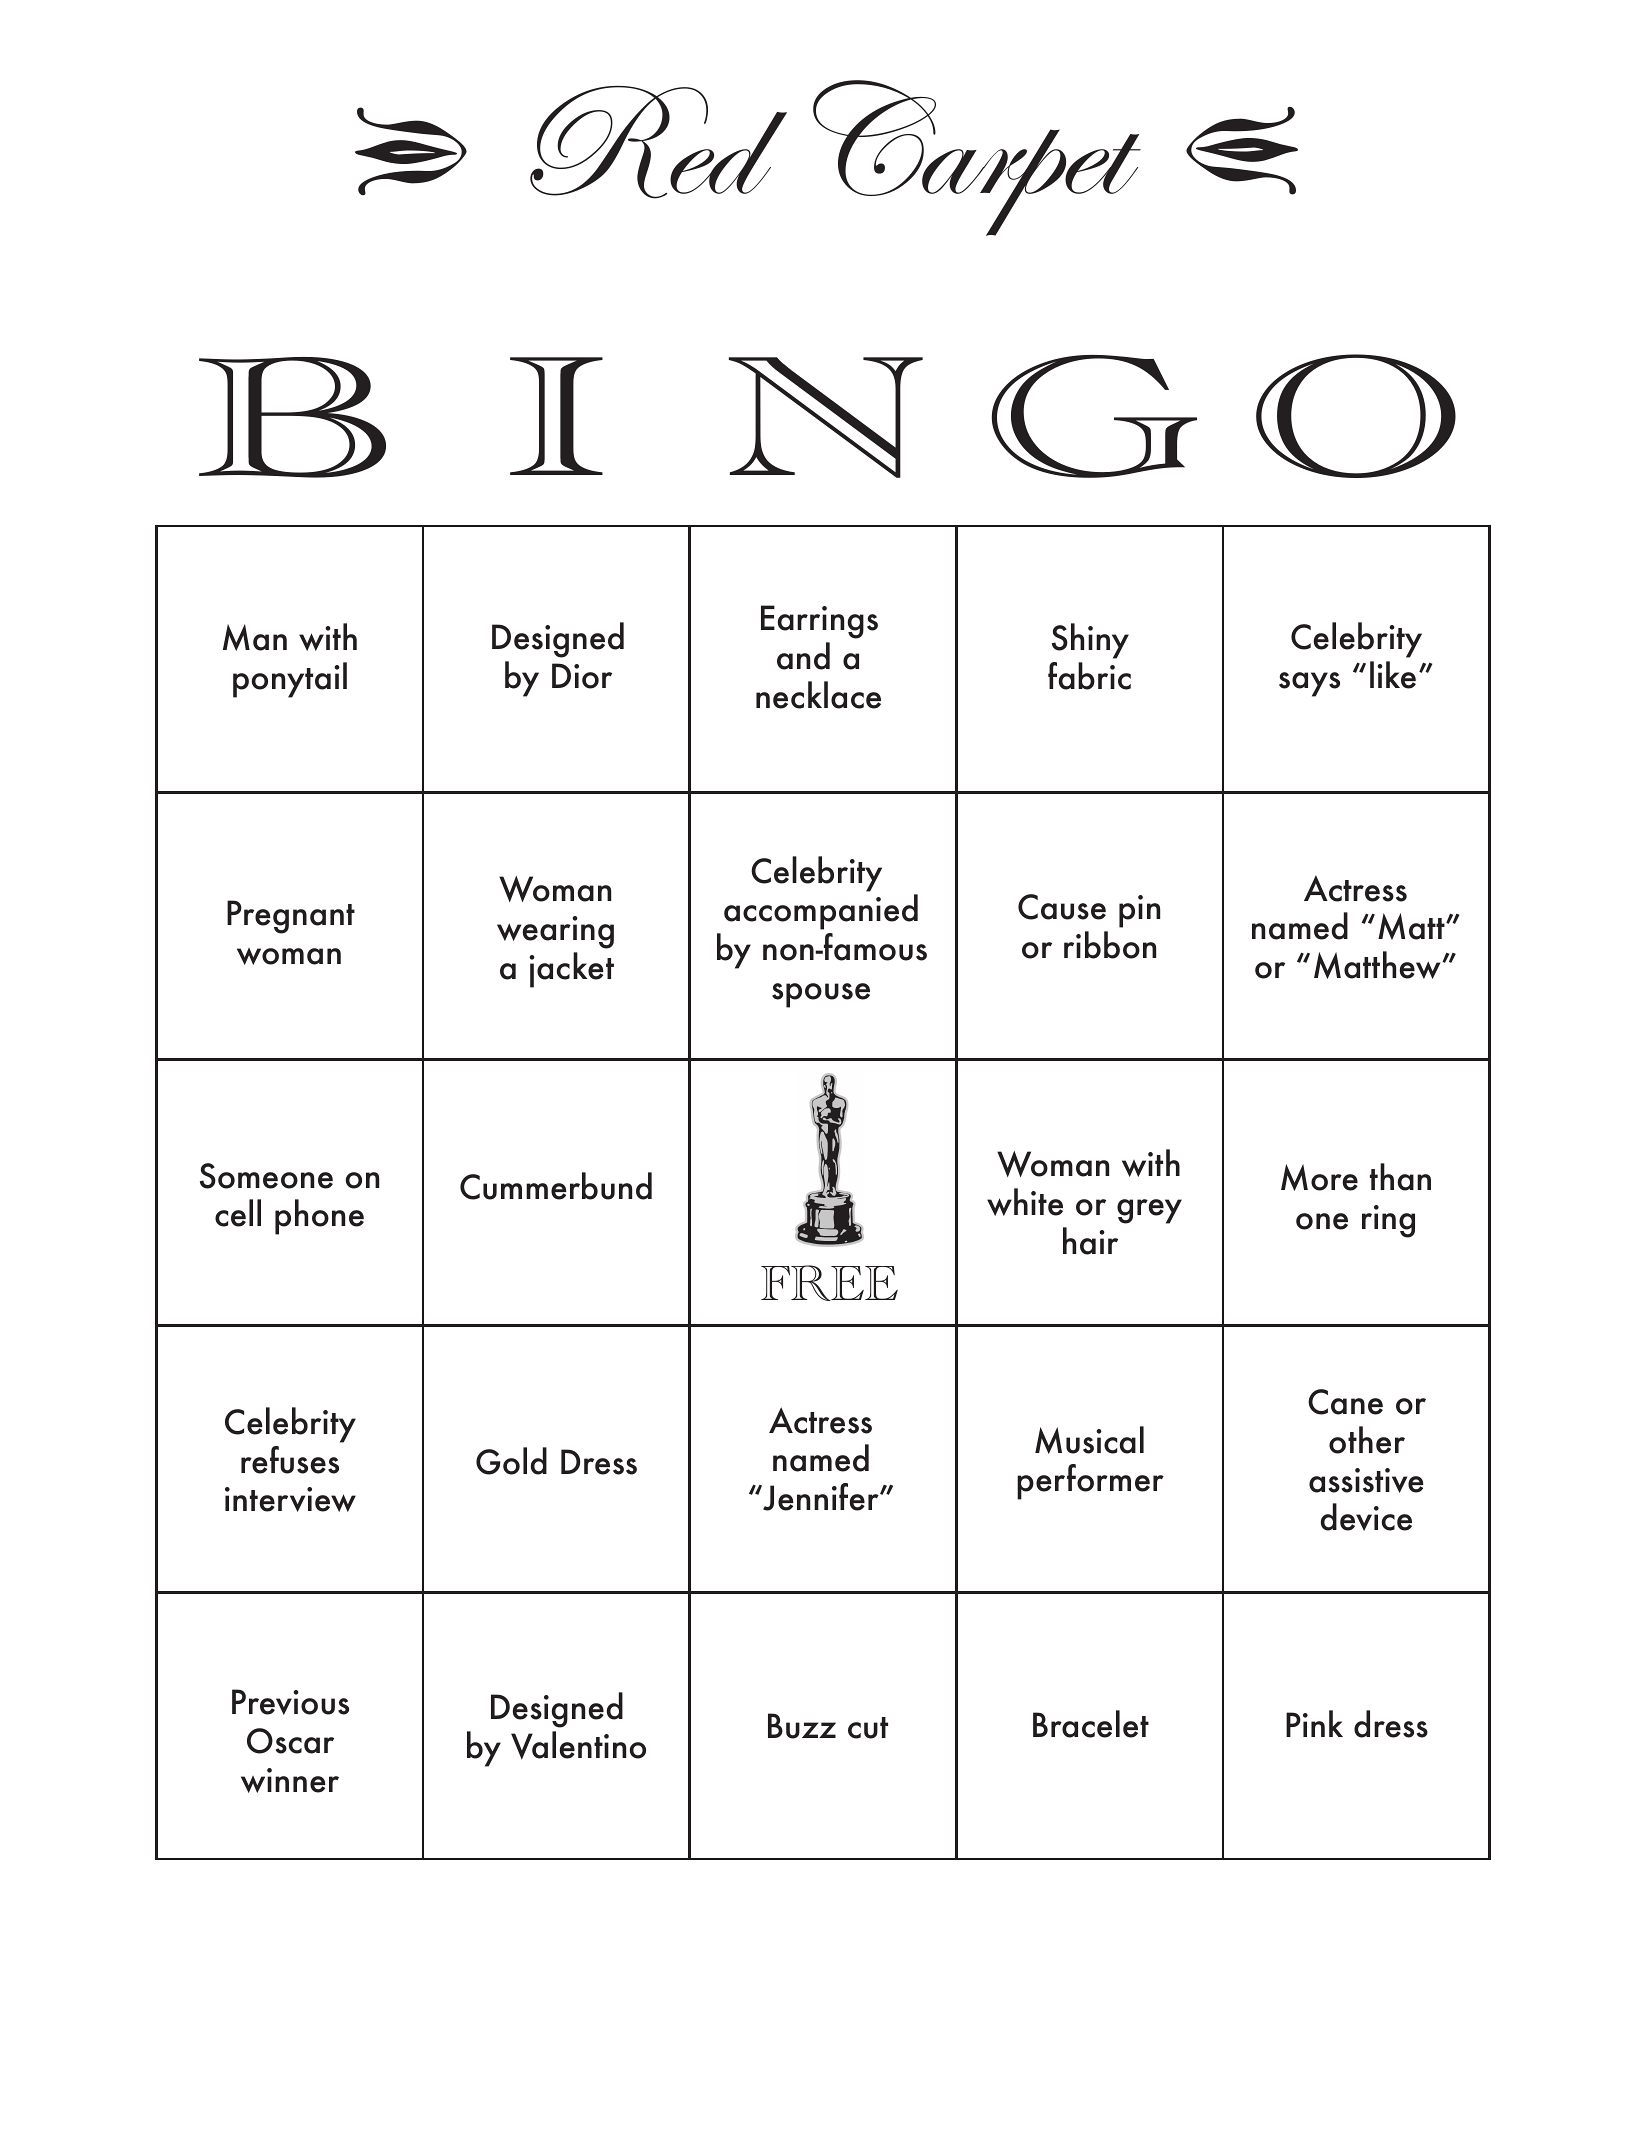 The image size is (1646, 2130). I want to click on Jennifer, so click(821, 1497).
